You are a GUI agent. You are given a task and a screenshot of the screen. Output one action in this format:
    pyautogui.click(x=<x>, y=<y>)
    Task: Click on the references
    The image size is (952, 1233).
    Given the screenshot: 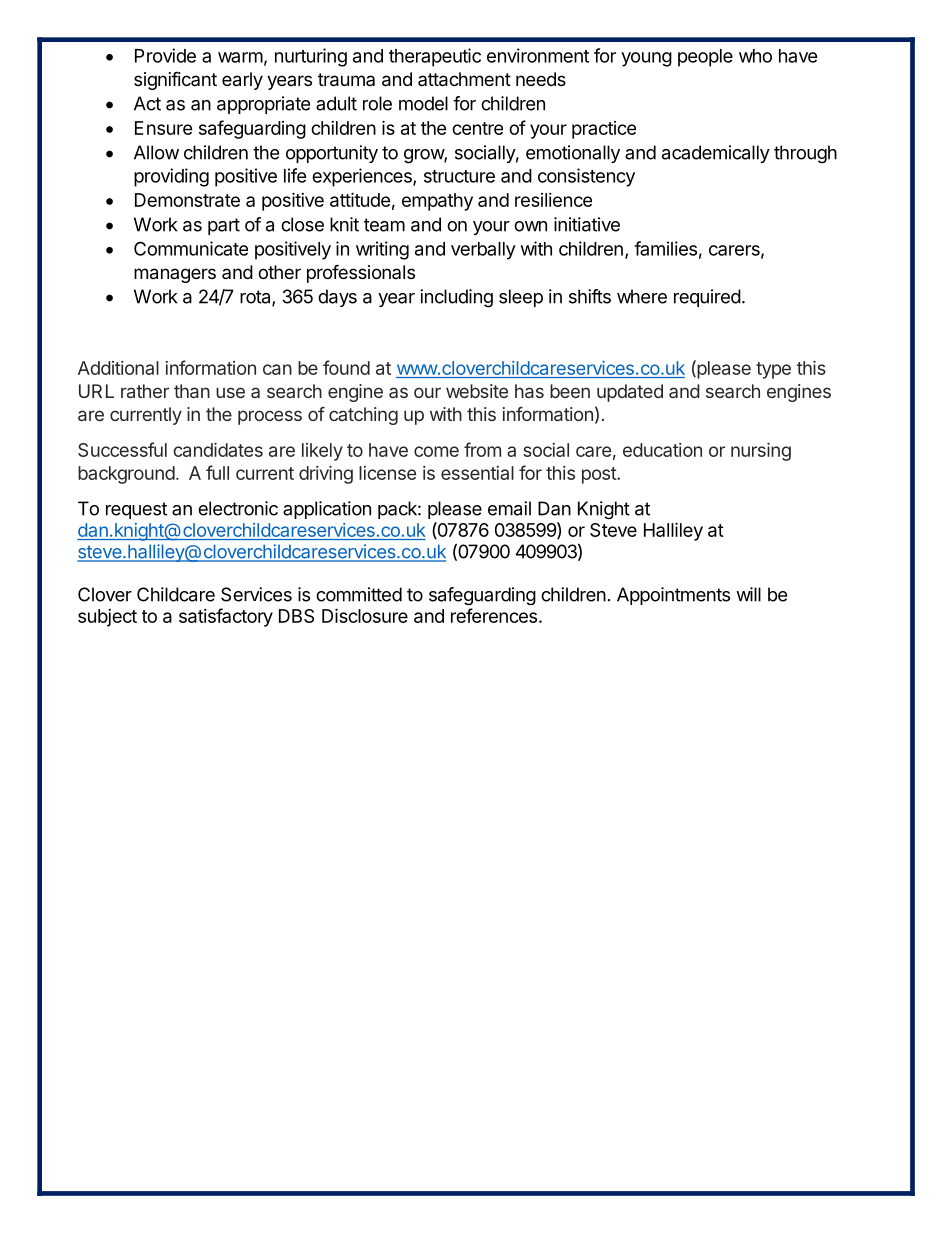 What is the action you would take?
    pyautogui.click(x=494, y=615)
